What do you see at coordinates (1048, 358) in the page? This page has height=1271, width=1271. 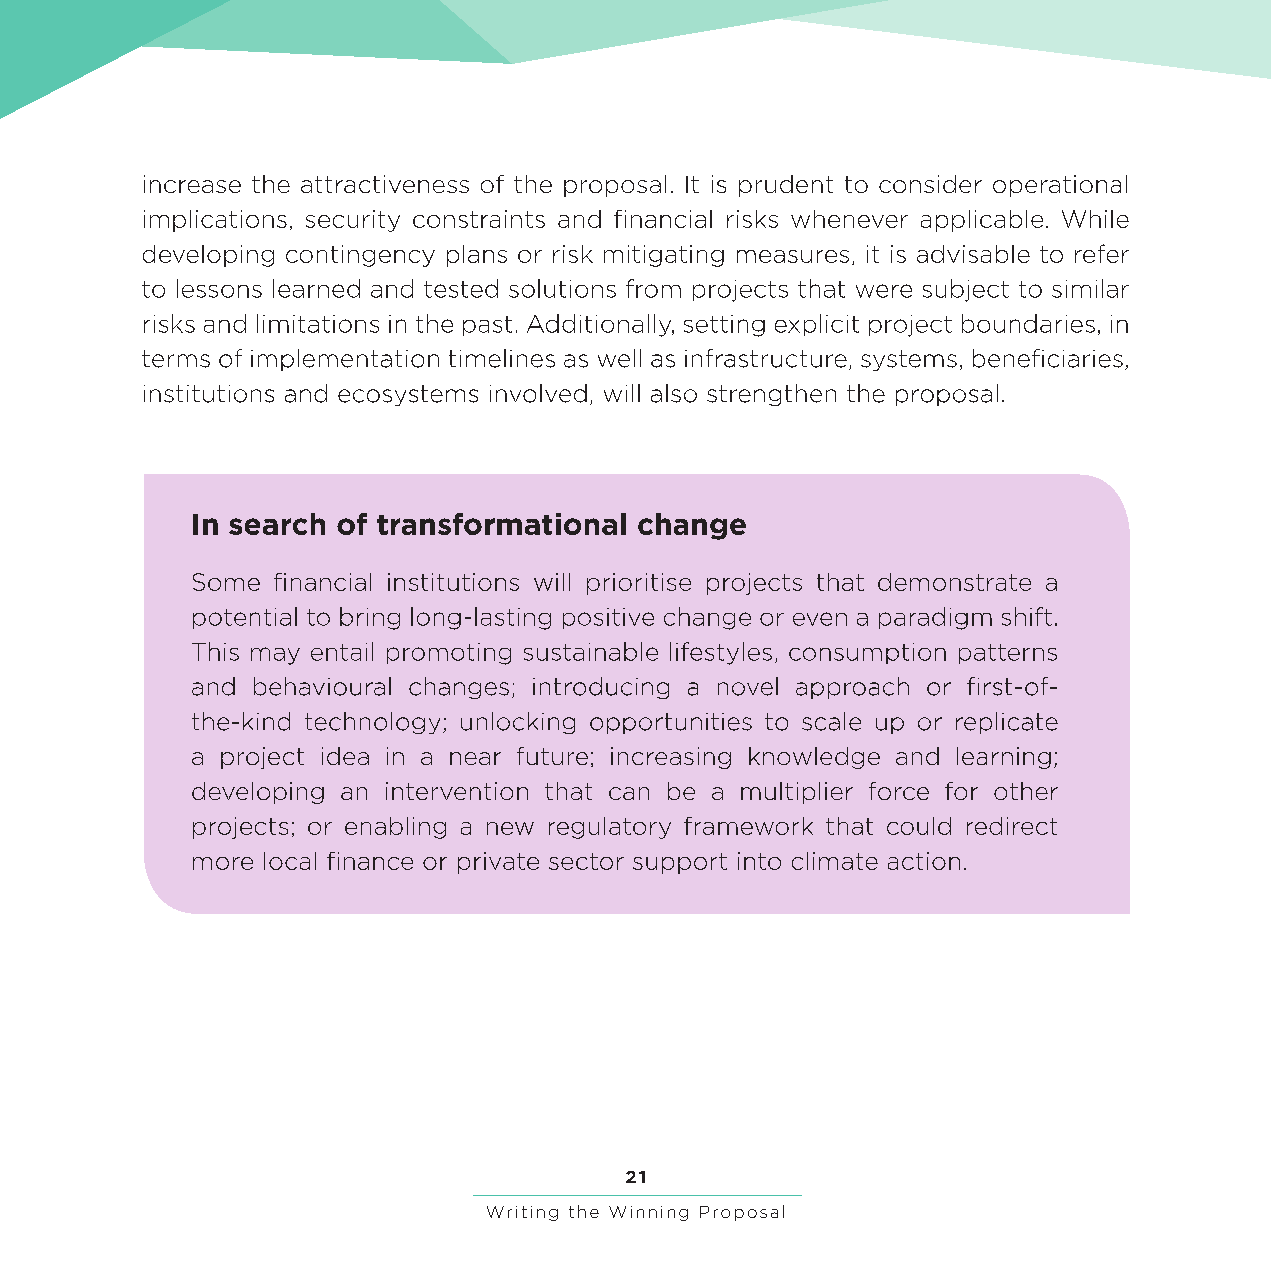 I see `beneficiaries` at bounding box center [1048, 358].
